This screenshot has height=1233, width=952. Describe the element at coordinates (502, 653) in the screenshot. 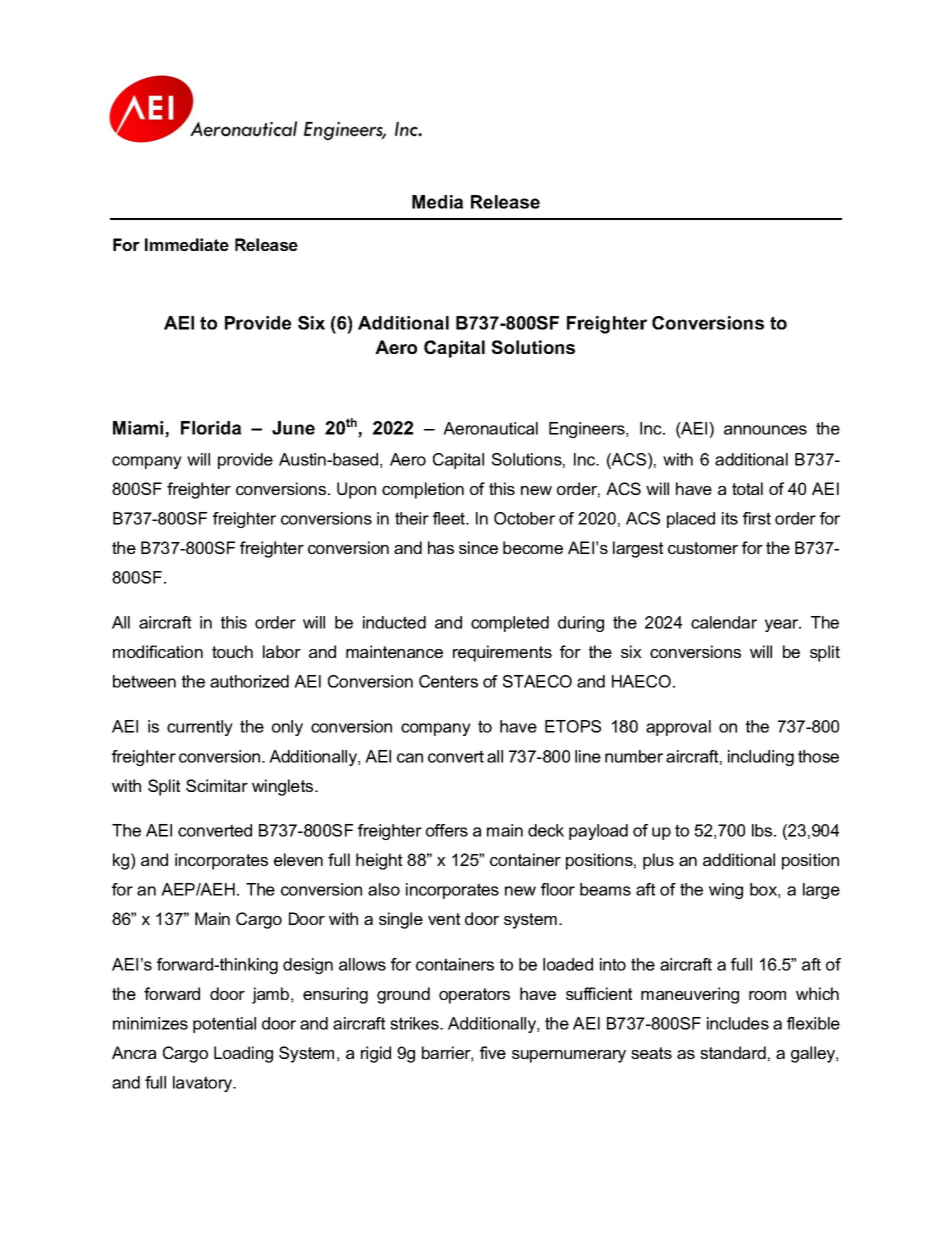

I see `requirements` at that location.
